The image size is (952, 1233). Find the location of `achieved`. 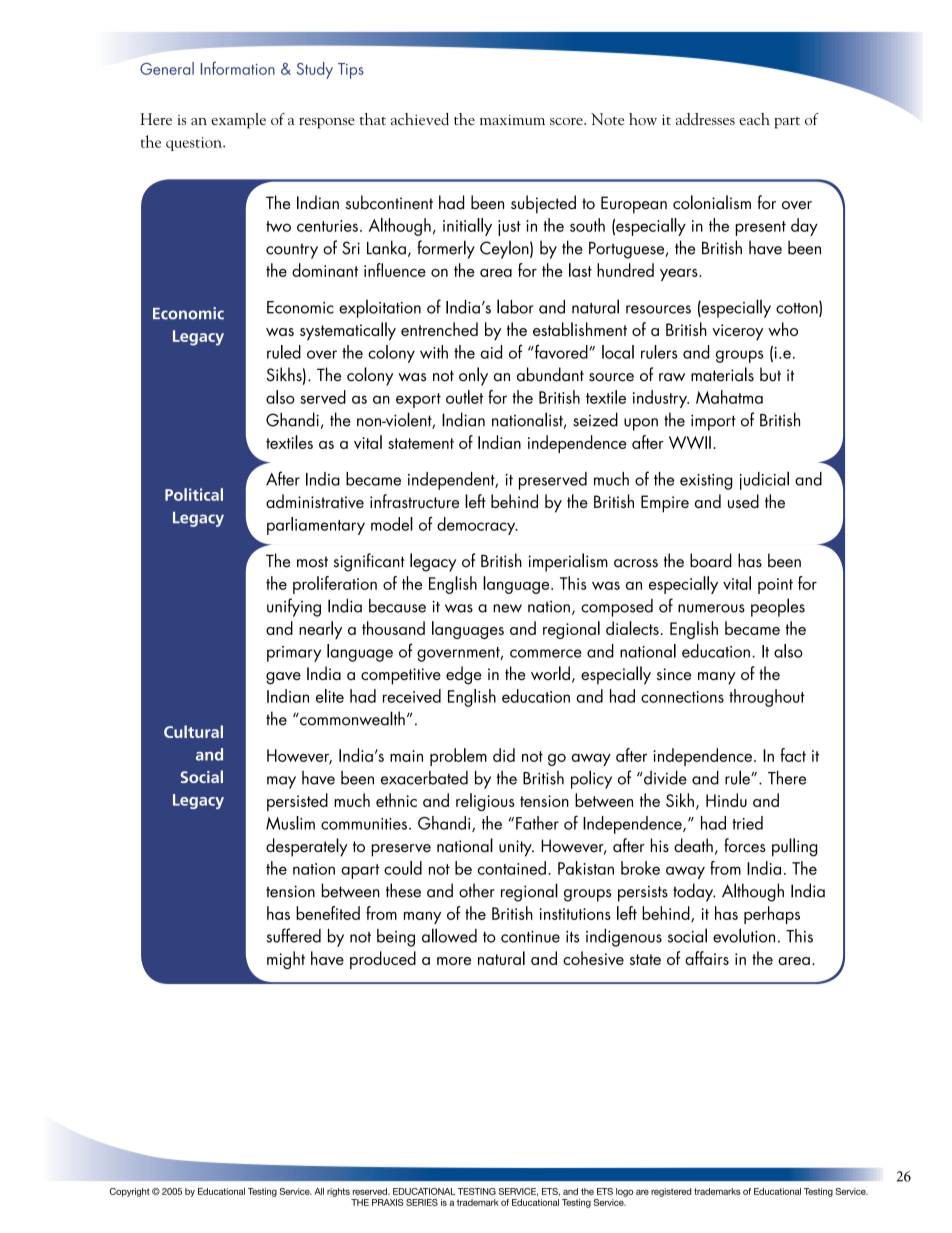

achieved is located at coordinates (420, 119).
